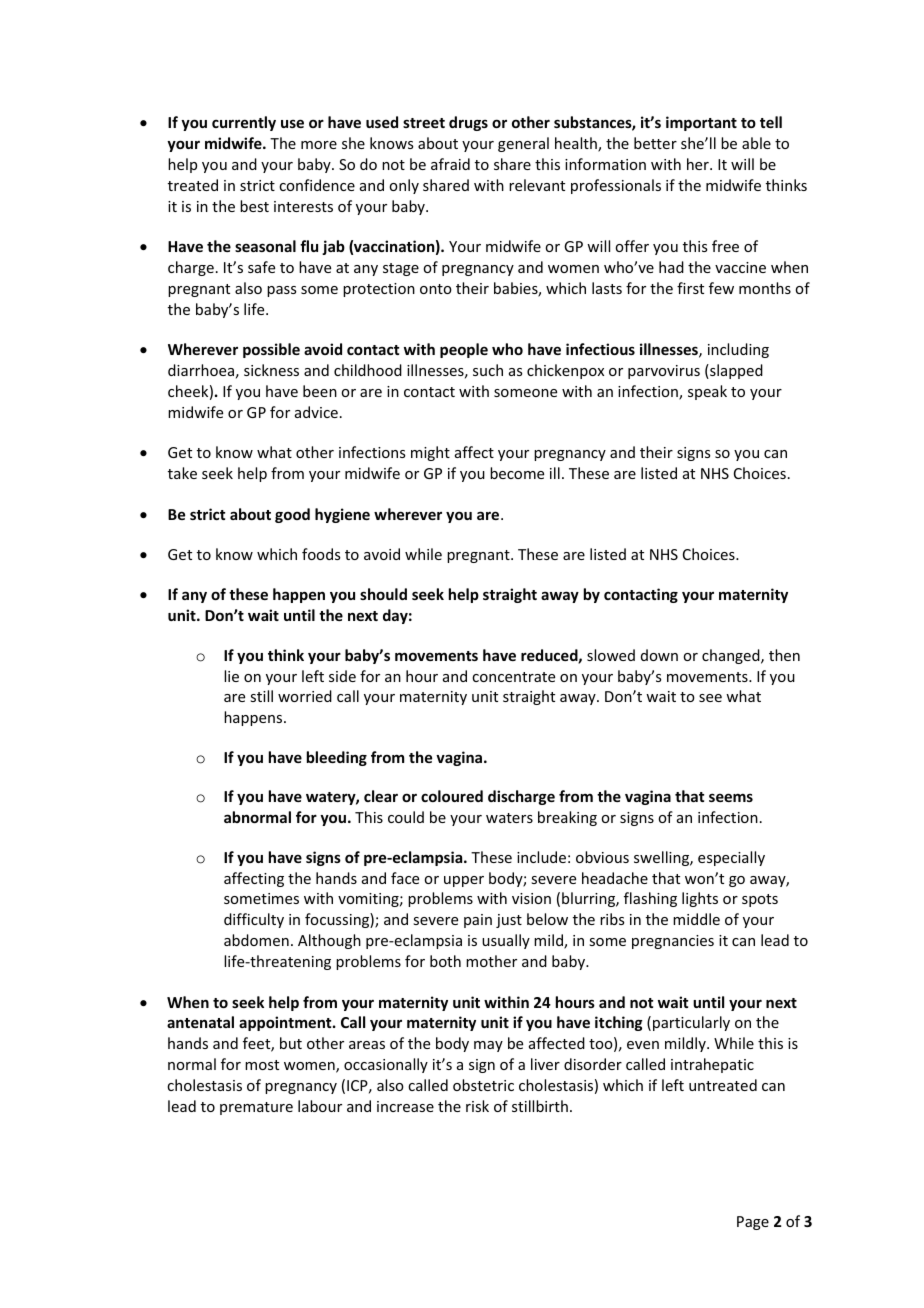 Image resolution: width=924 pixels, height=1308 pixels. What do you see at coordinates (478, 921) in the screenshot?
I see `pain` at bounding box center [478, 921].
